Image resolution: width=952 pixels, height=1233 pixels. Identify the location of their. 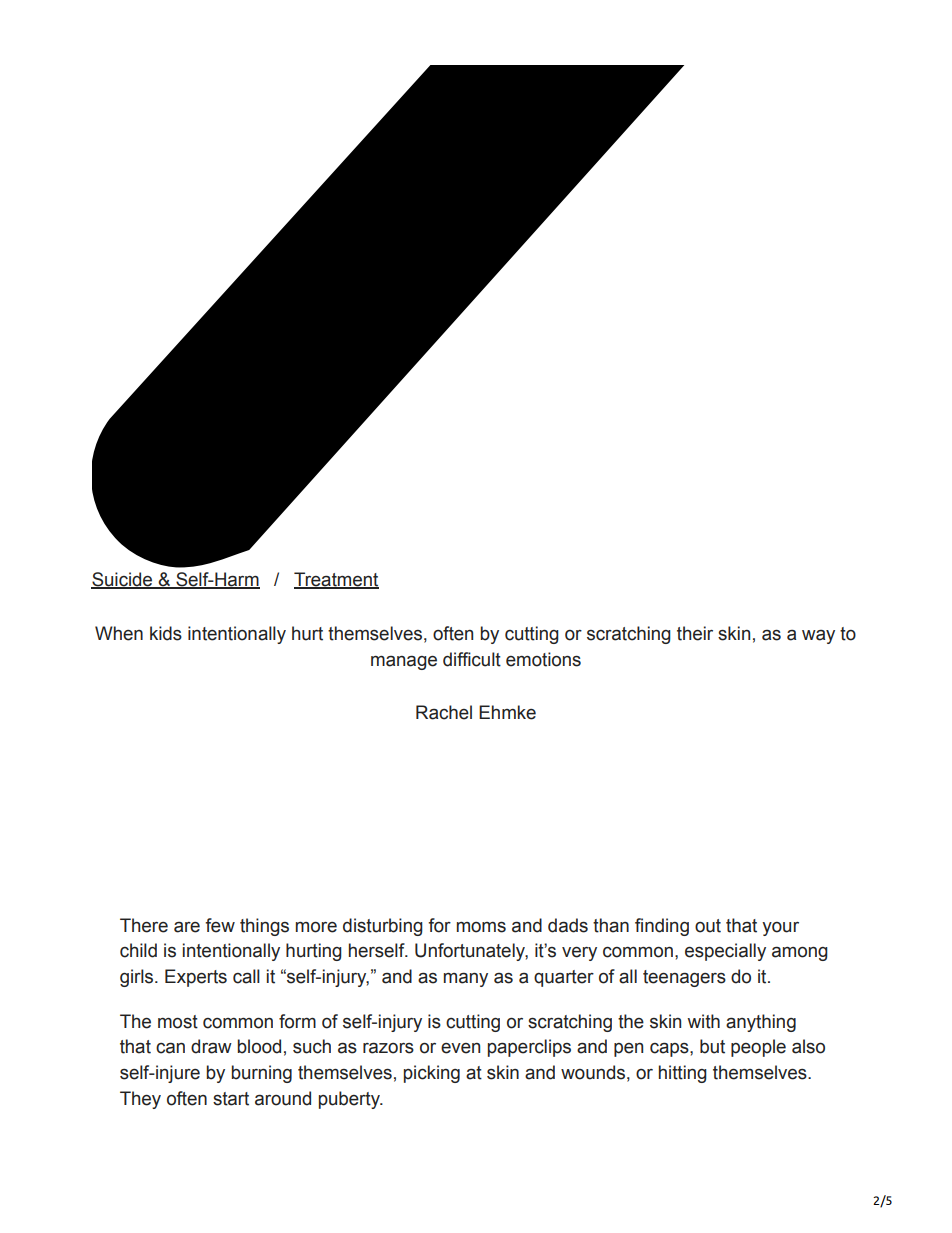
(695, 633).
